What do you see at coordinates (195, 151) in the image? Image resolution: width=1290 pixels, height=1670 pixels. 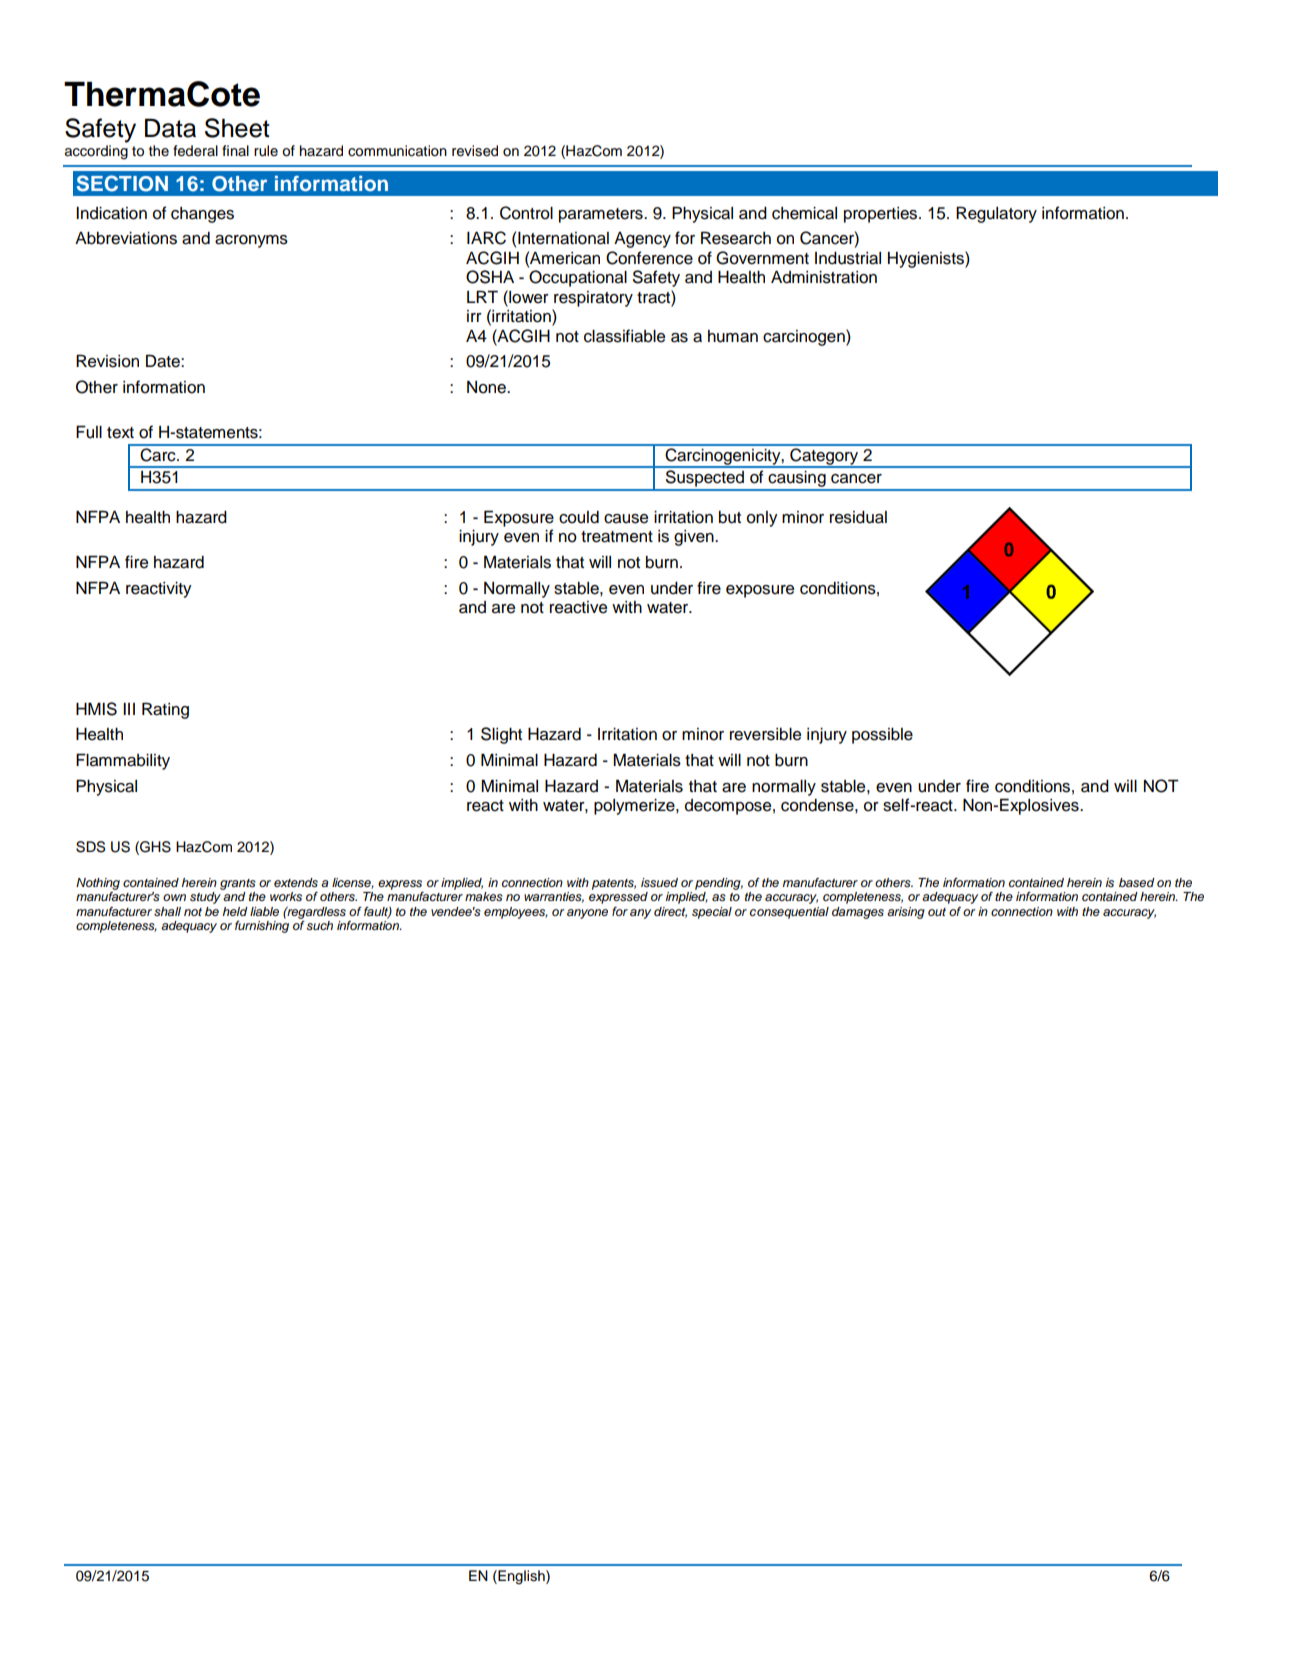 I see `federal` at bounding box center [195, 151].
